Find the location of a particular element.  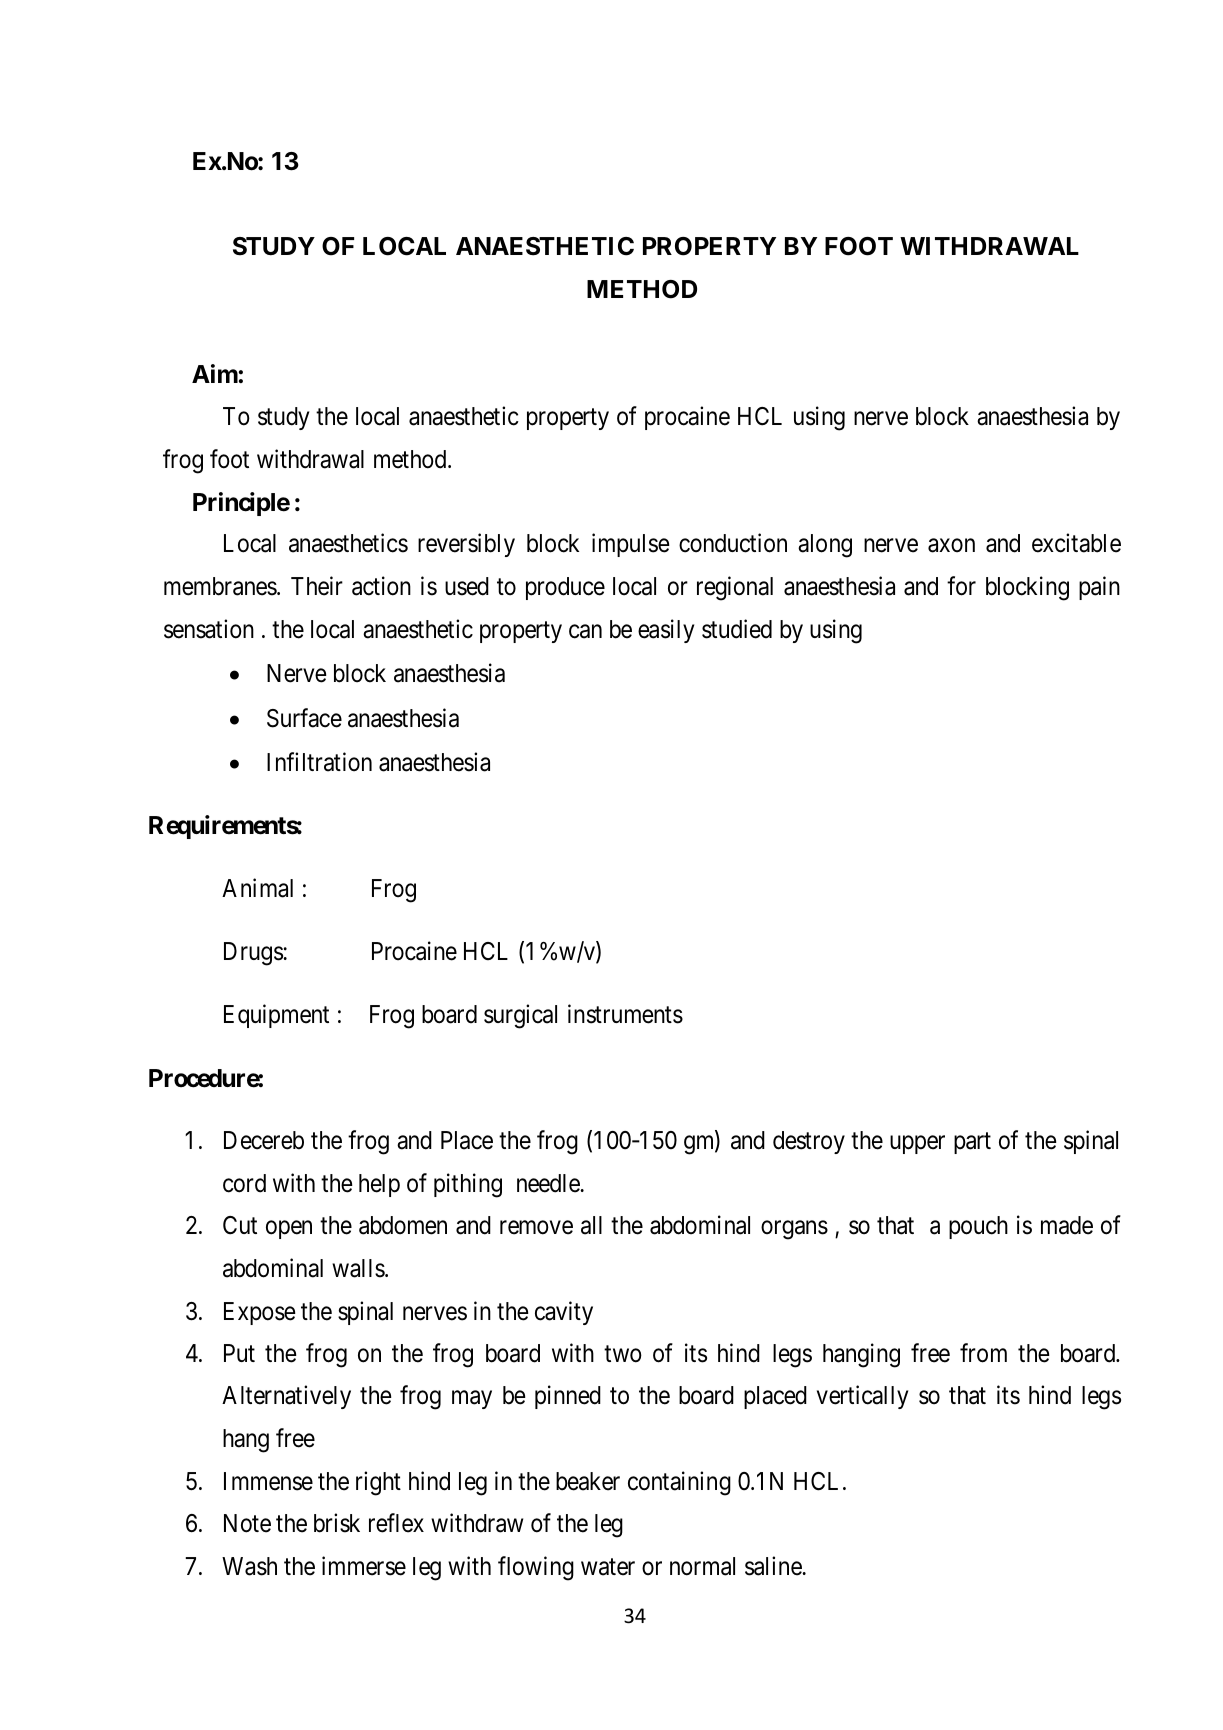

brisk is located at coordinates (337, 1523).
